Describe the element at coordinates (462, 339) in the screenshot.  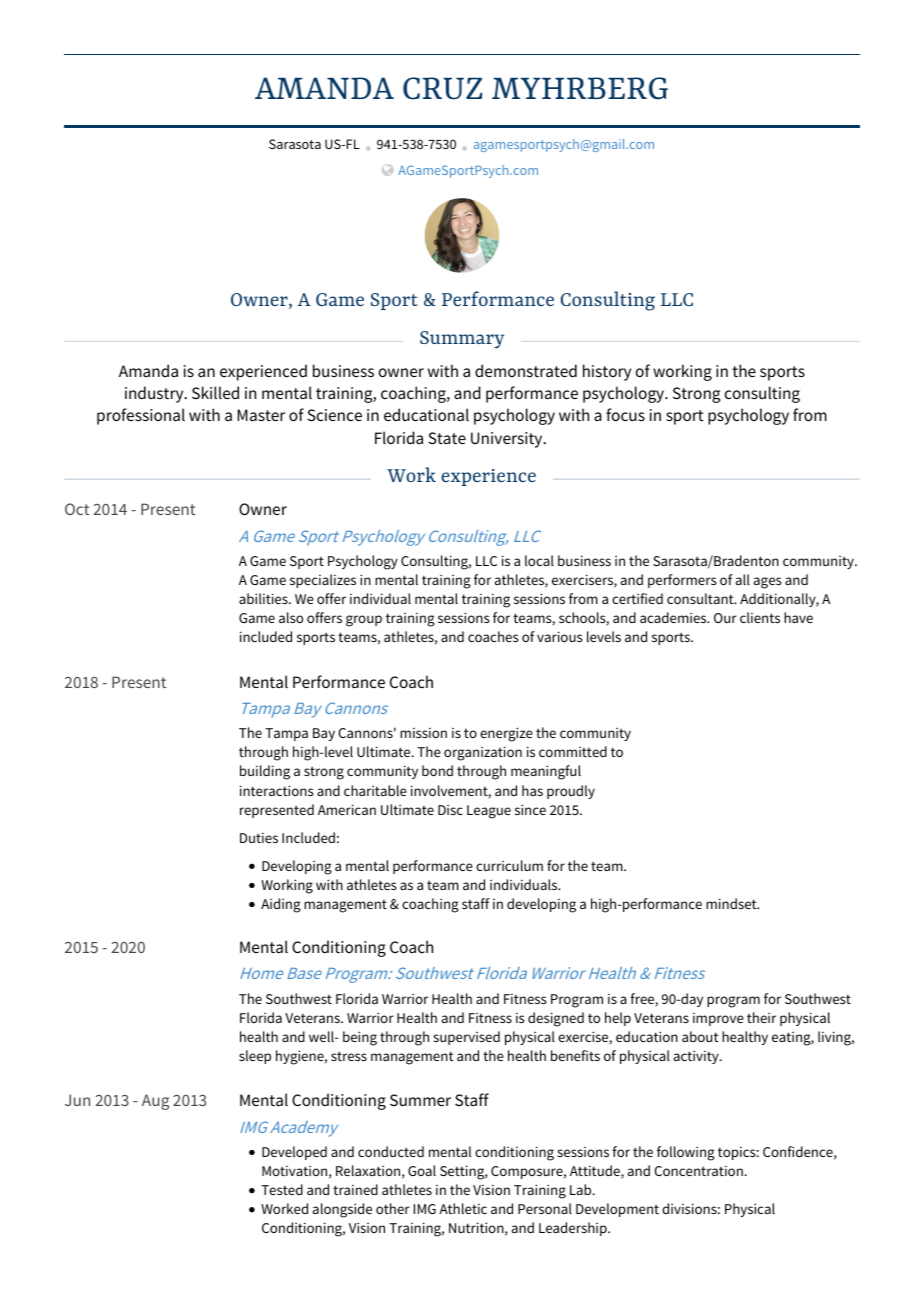
I see `Summary` at that location.
